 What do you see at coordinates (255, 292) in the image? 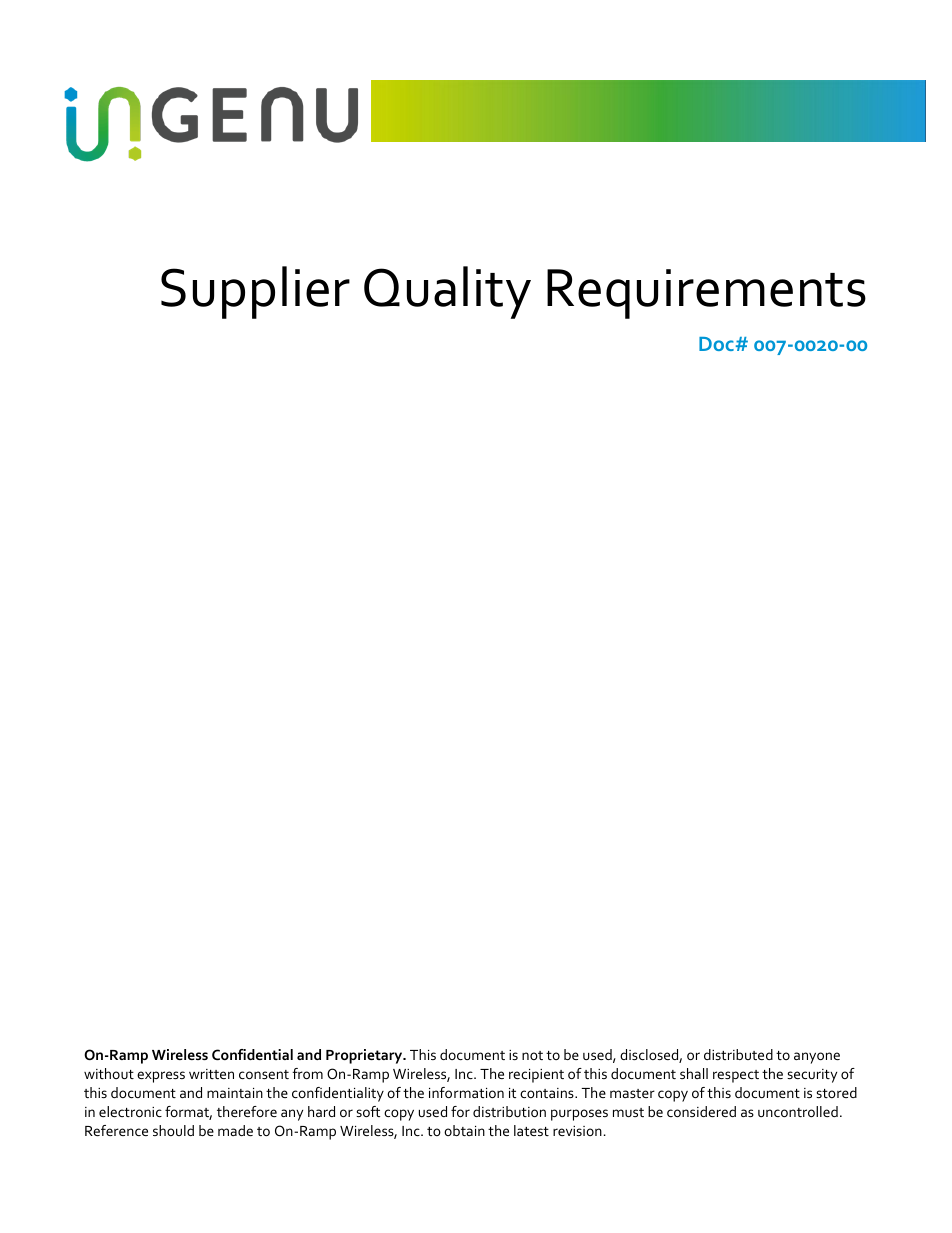
I see `Supplier` at bounding box center [255, 292].
